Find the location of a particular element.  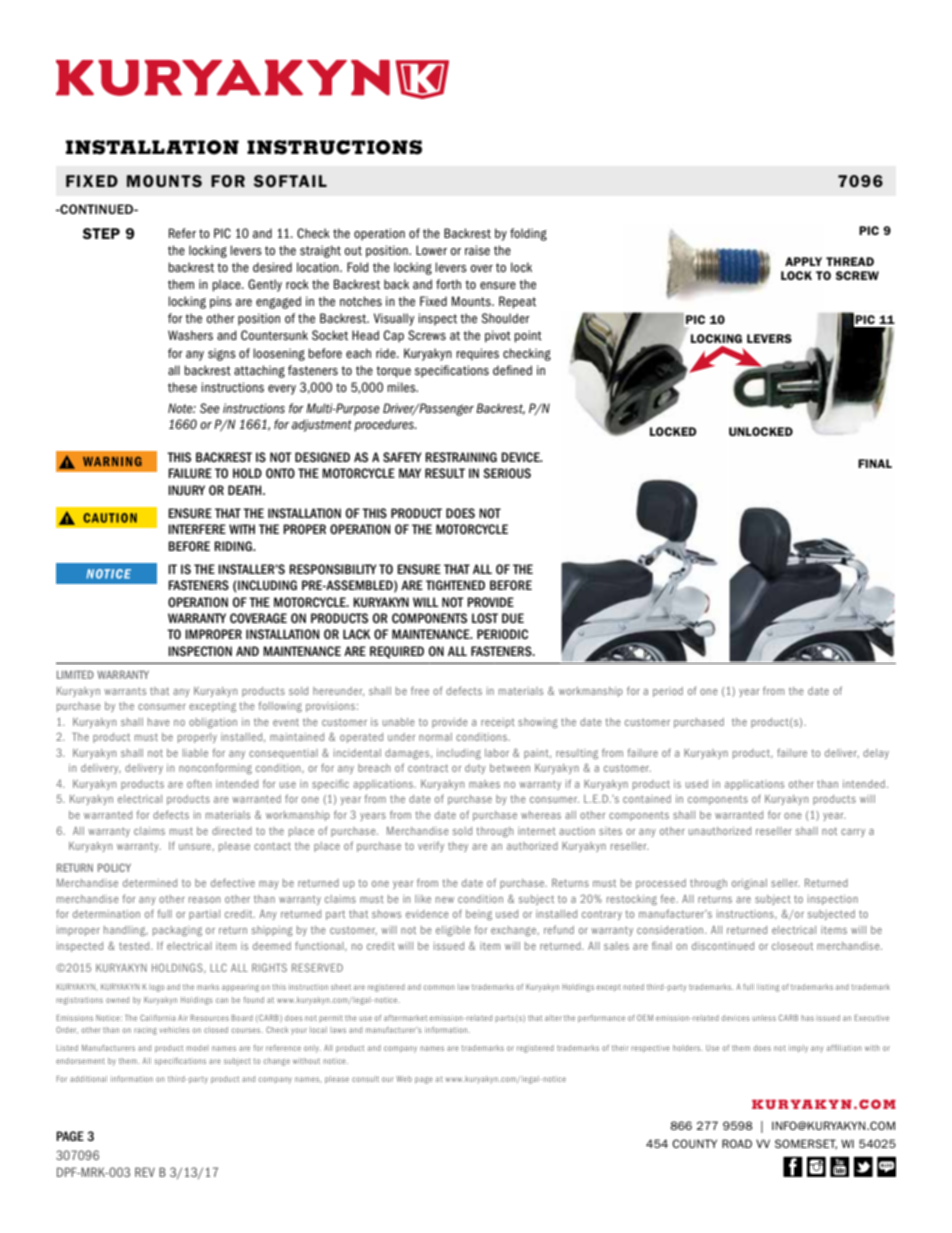

SOMERSET is located at coordinates (806, 1144).
